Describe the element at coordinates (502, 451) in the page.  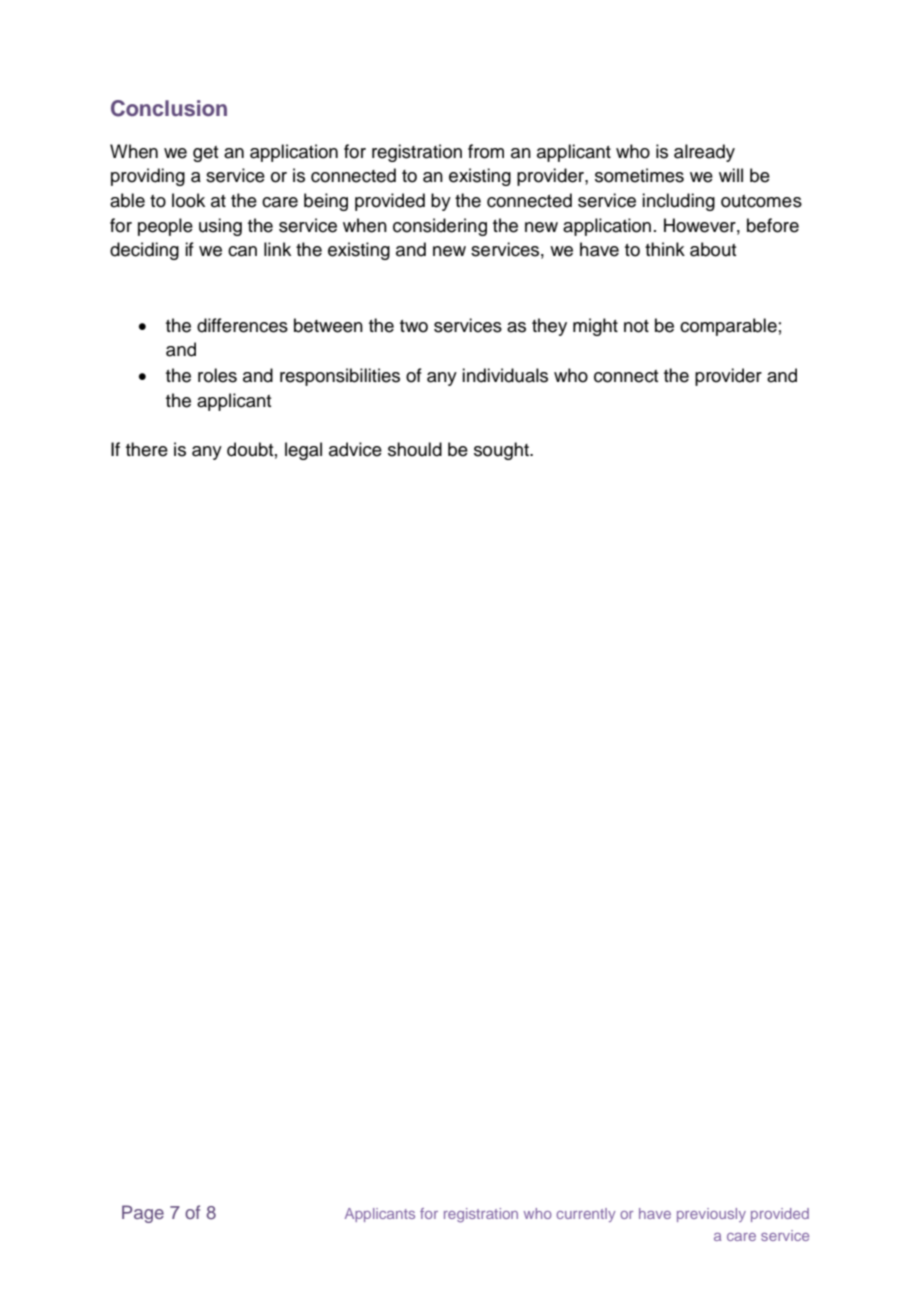
I see `sought` at that location.
